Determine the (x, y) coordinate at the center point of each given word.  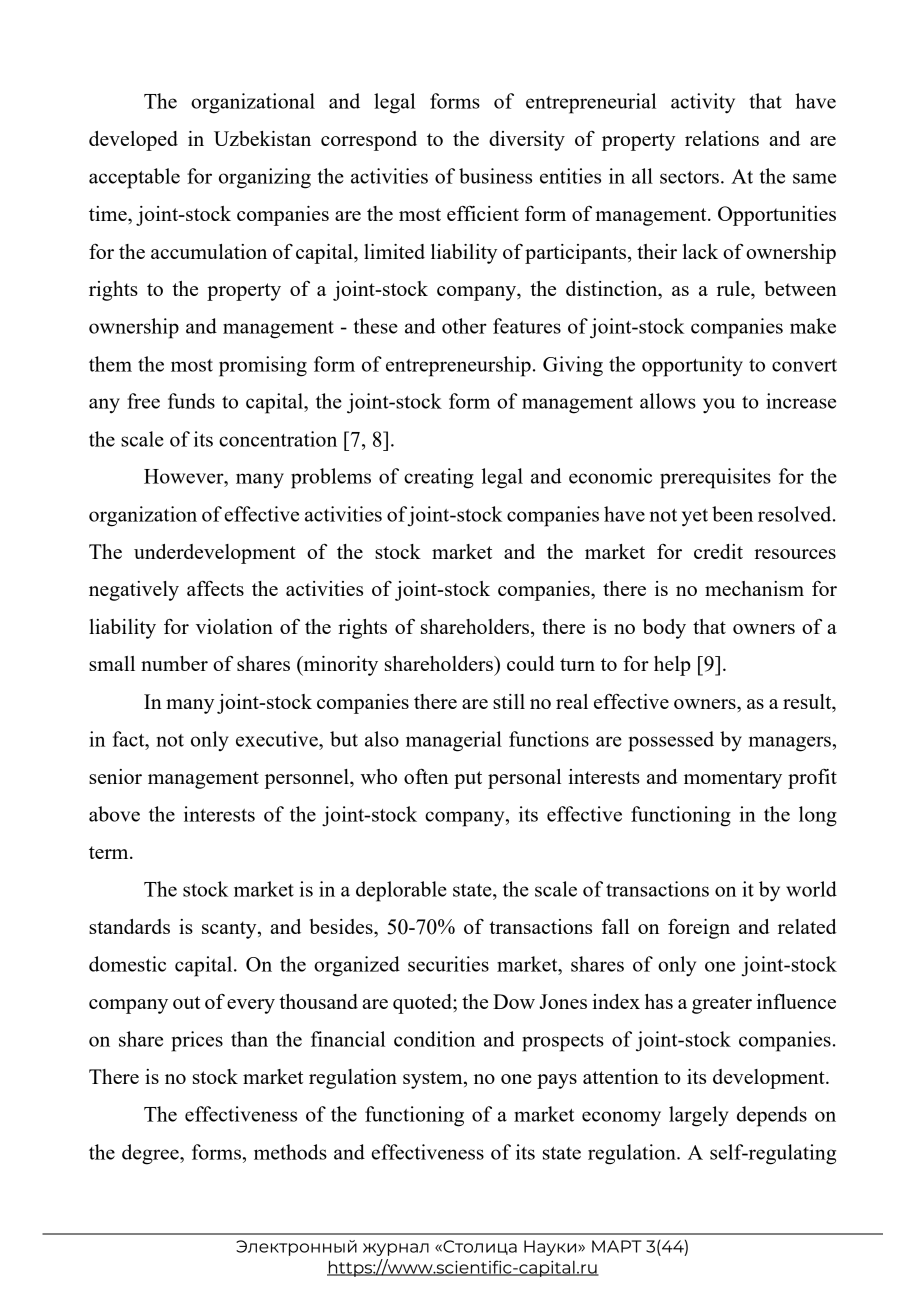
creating (439, 478)
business (495, 176)
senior (115, 776)
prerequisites (715, 478)
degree (151, 1154)
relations (722, 138)
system (434, 1080)
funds (191, 401)
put (468, 780)
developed (133, 141)
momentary (733, 780)
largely (699, 1116)
